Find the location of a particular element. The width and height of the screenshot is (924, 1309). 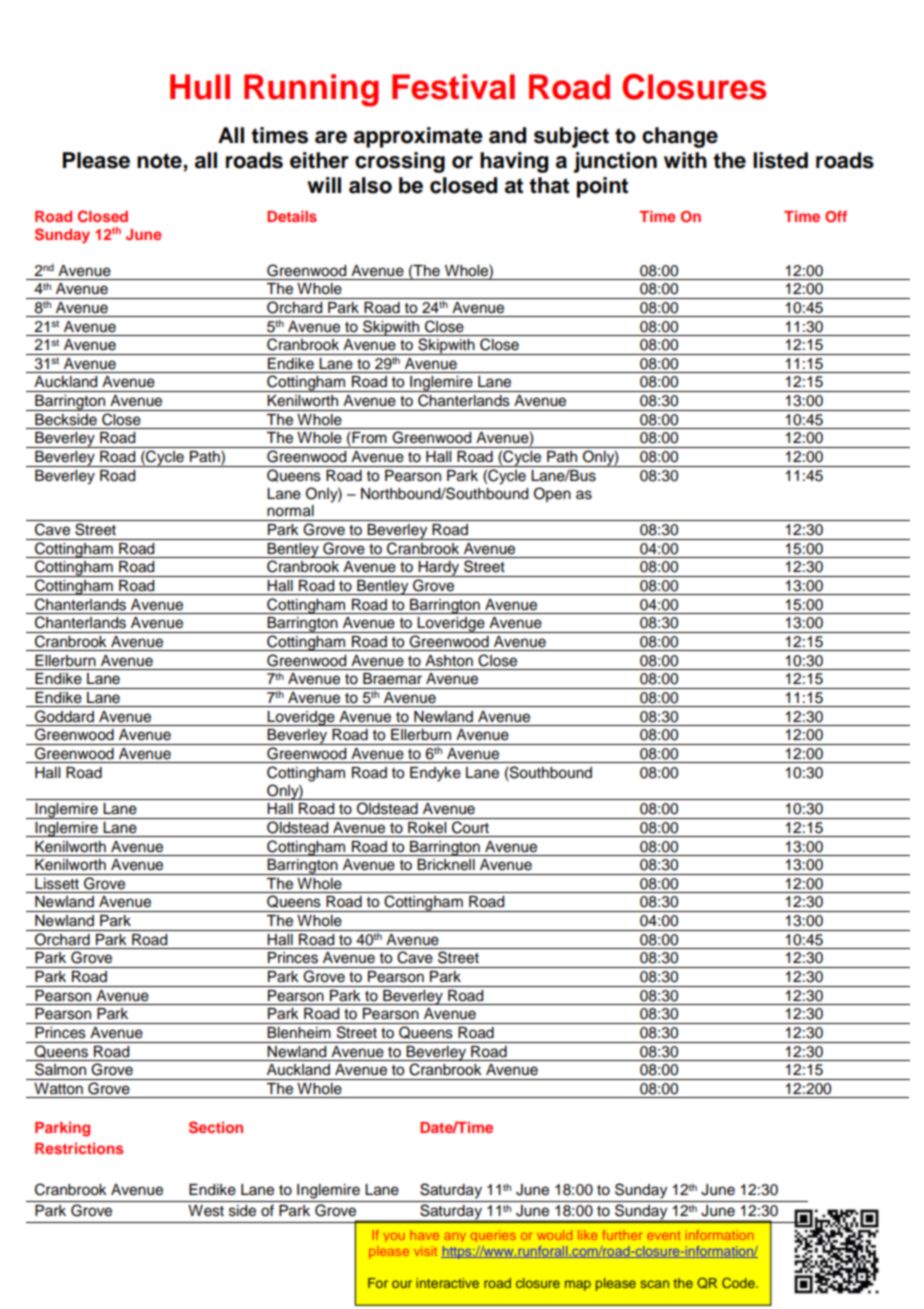

Open is located at coordinates (552, 494).
